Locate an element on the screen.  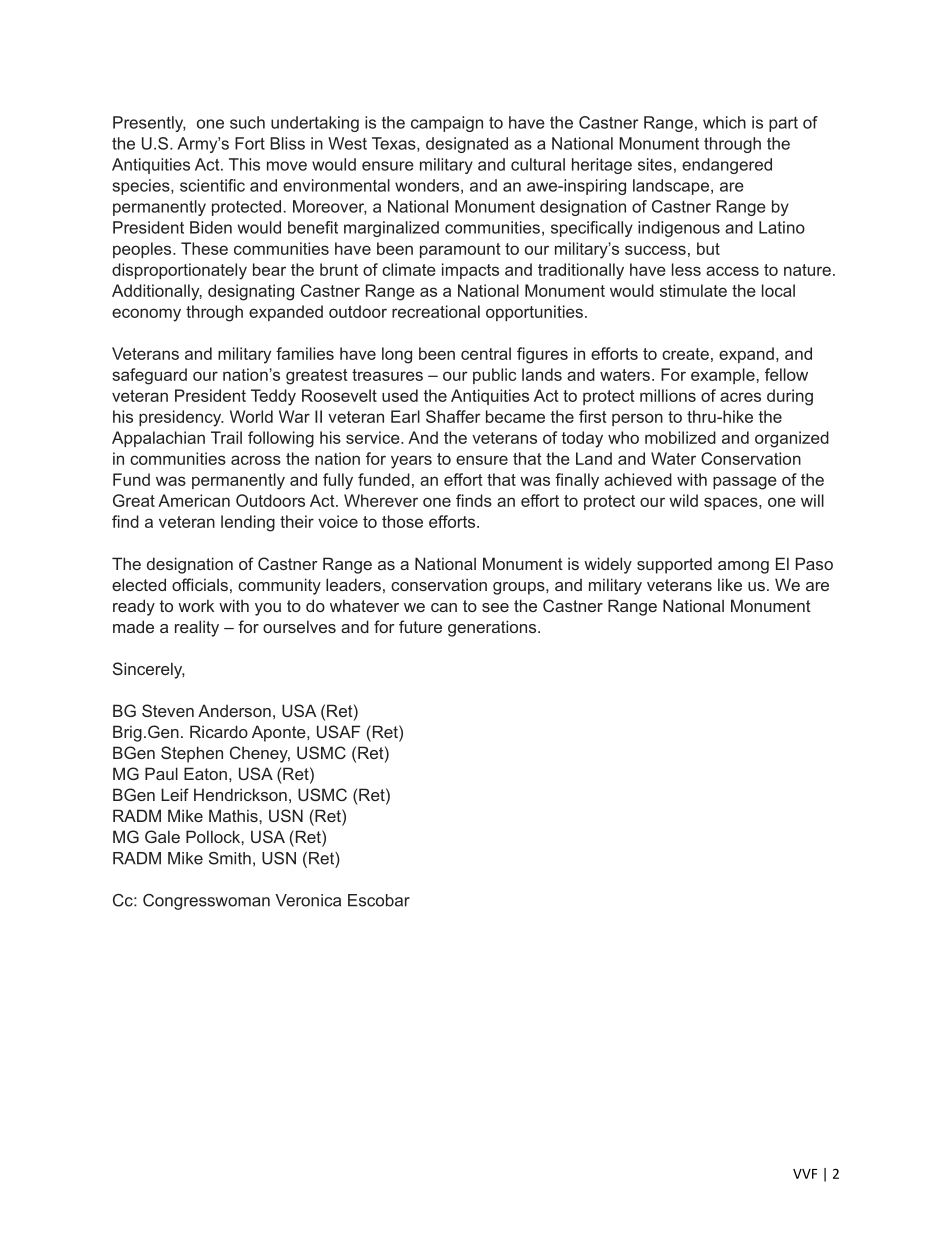
endangered is located at coordinates (727, 166).
